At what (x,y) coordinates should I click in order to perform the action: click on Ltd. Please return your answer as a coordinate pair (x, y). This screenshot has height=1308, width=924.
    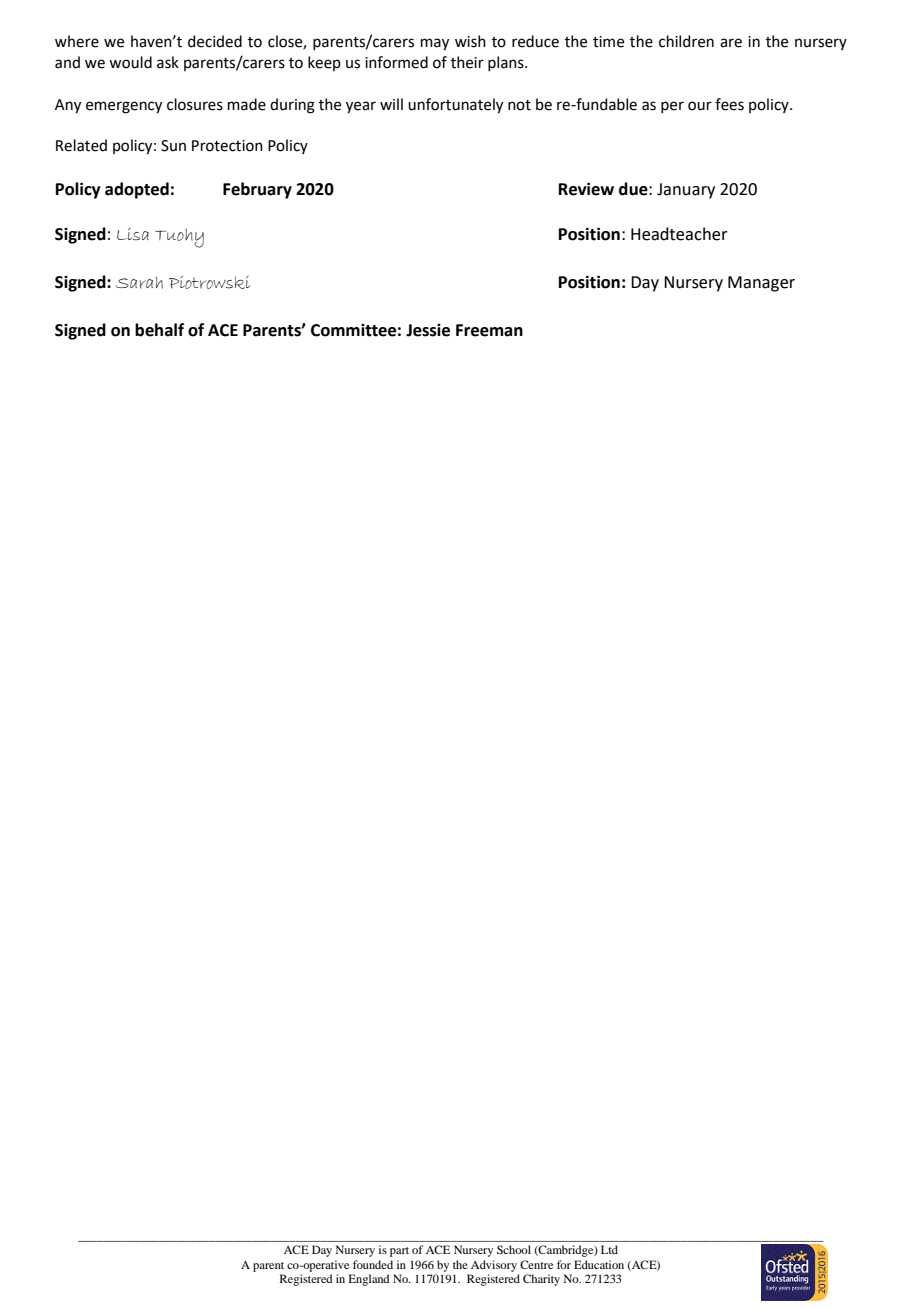
    Looking at the image, I should click on (609, 1249).
